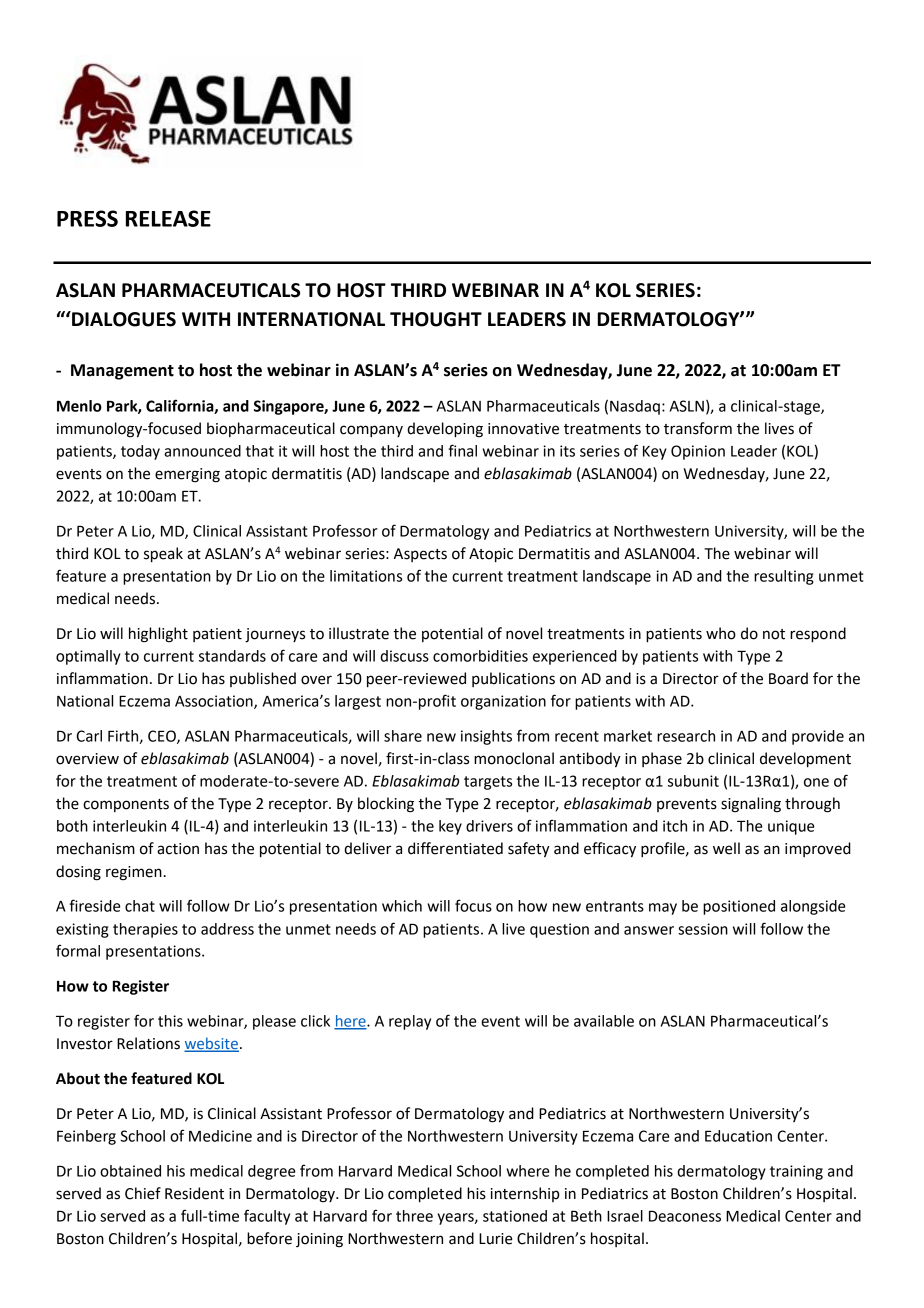 The height and width of the screenshot is (1308, 924). What do you see at coordinates (163, 555) in the screenshot?
I see `speak` at bounding box center [163, 555].
